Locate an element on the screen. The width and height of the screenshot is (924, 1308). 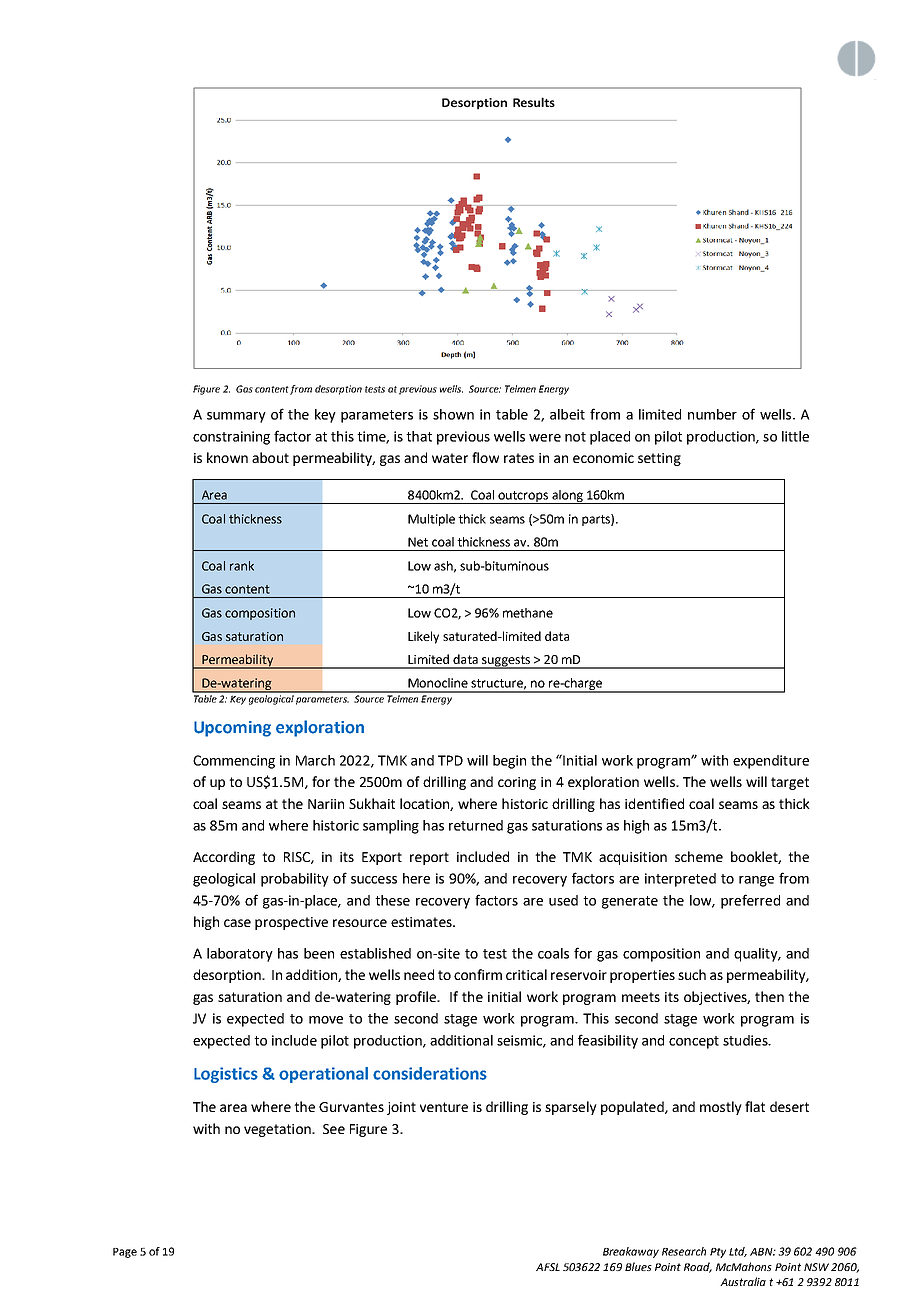
suggests is located at coordinates (506, 662).
